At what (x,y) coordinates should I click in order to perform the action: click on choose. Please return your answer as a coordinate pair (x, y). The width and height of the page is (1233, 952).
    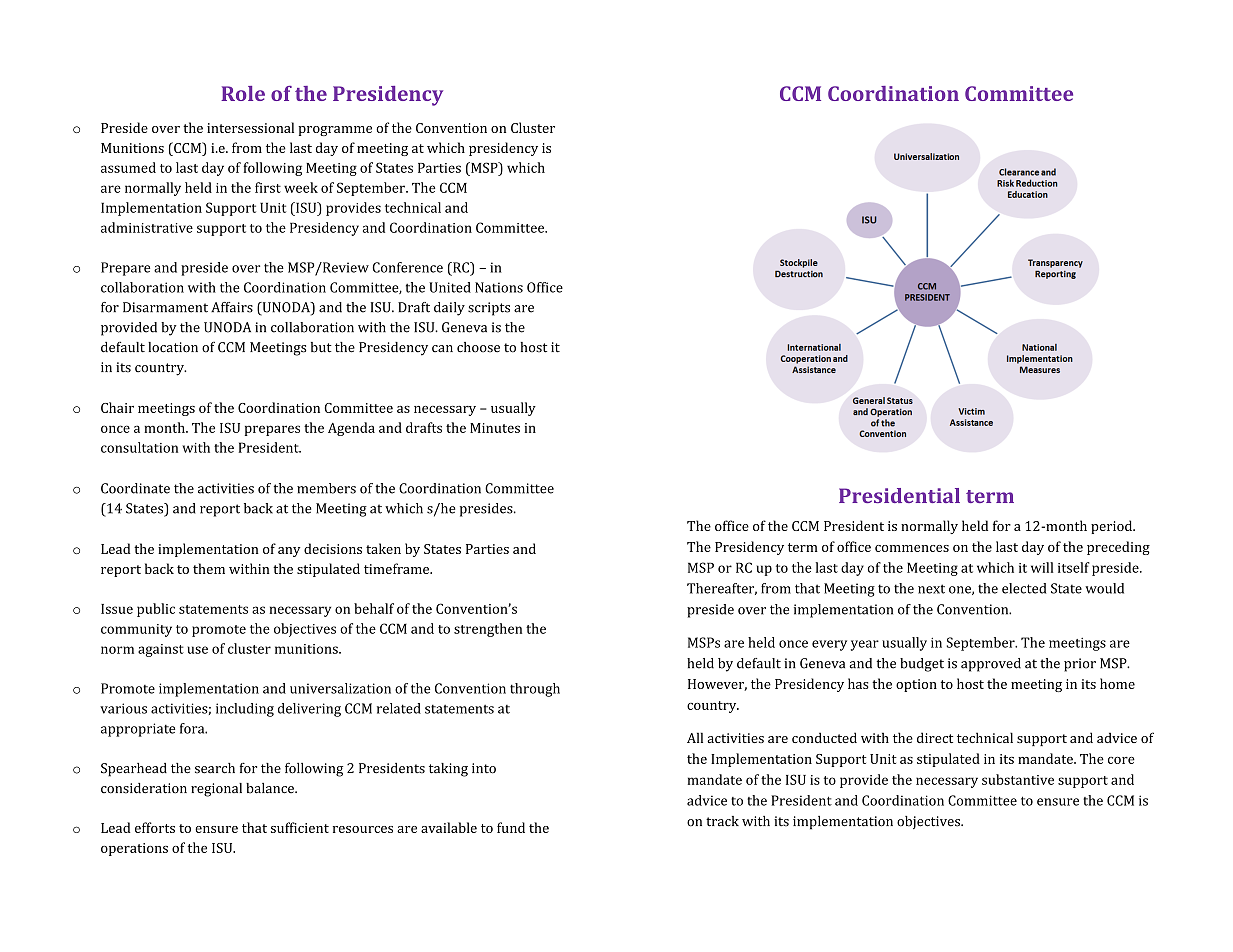
    Looking at the image, I should click on (478, 347).
